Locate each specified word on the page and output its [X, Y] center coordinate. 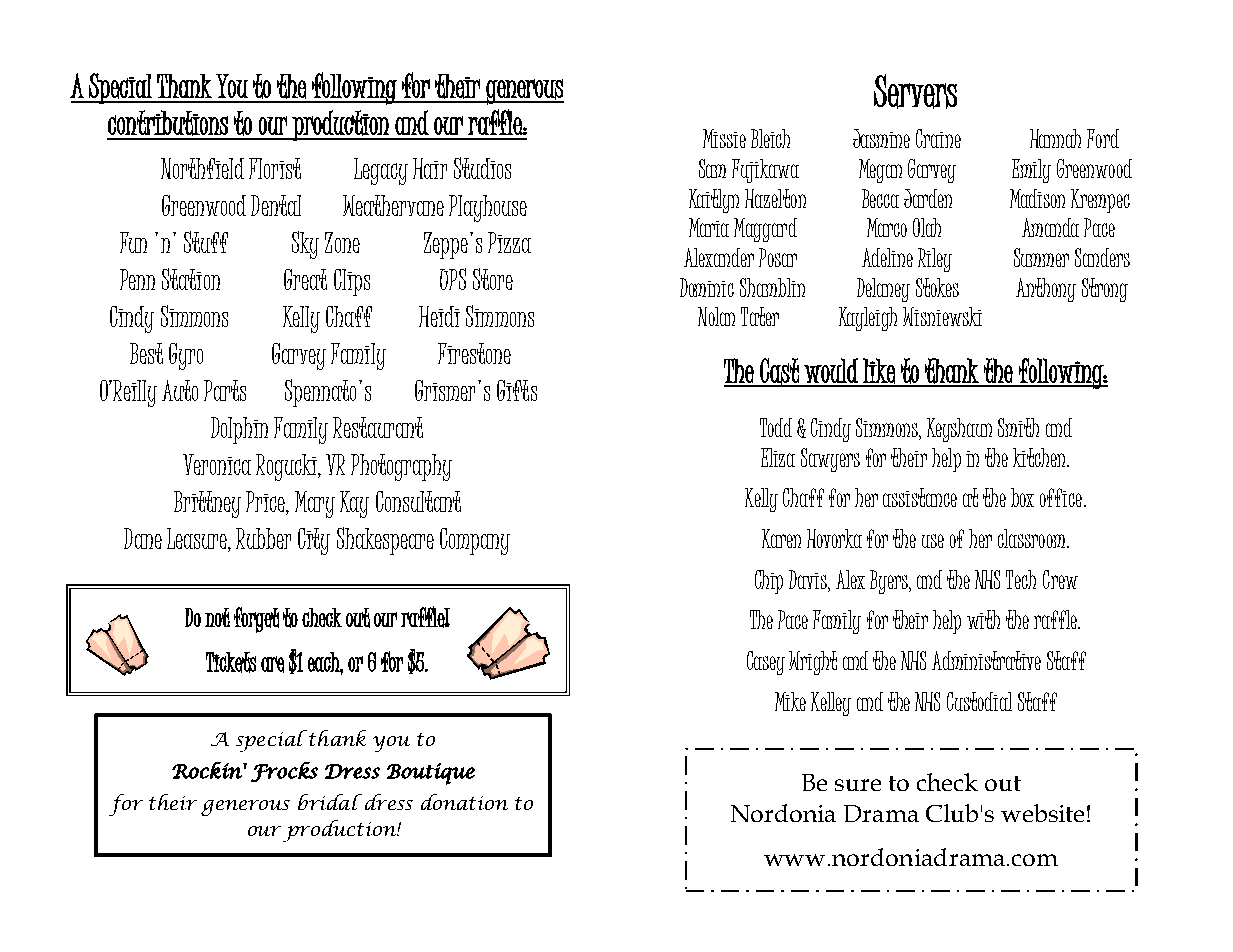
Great [305, 279]
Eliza [778, 457]
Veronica [217, 464]
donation [464, 802]
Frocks [284, 772]
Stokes [937, 287]
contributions [168, 123]
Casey [766, 663]
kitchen [1040, 457]
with [983, 619]
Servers [915, 91]
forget [256, 620]
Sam [712, 168]
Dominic [707, 287]
